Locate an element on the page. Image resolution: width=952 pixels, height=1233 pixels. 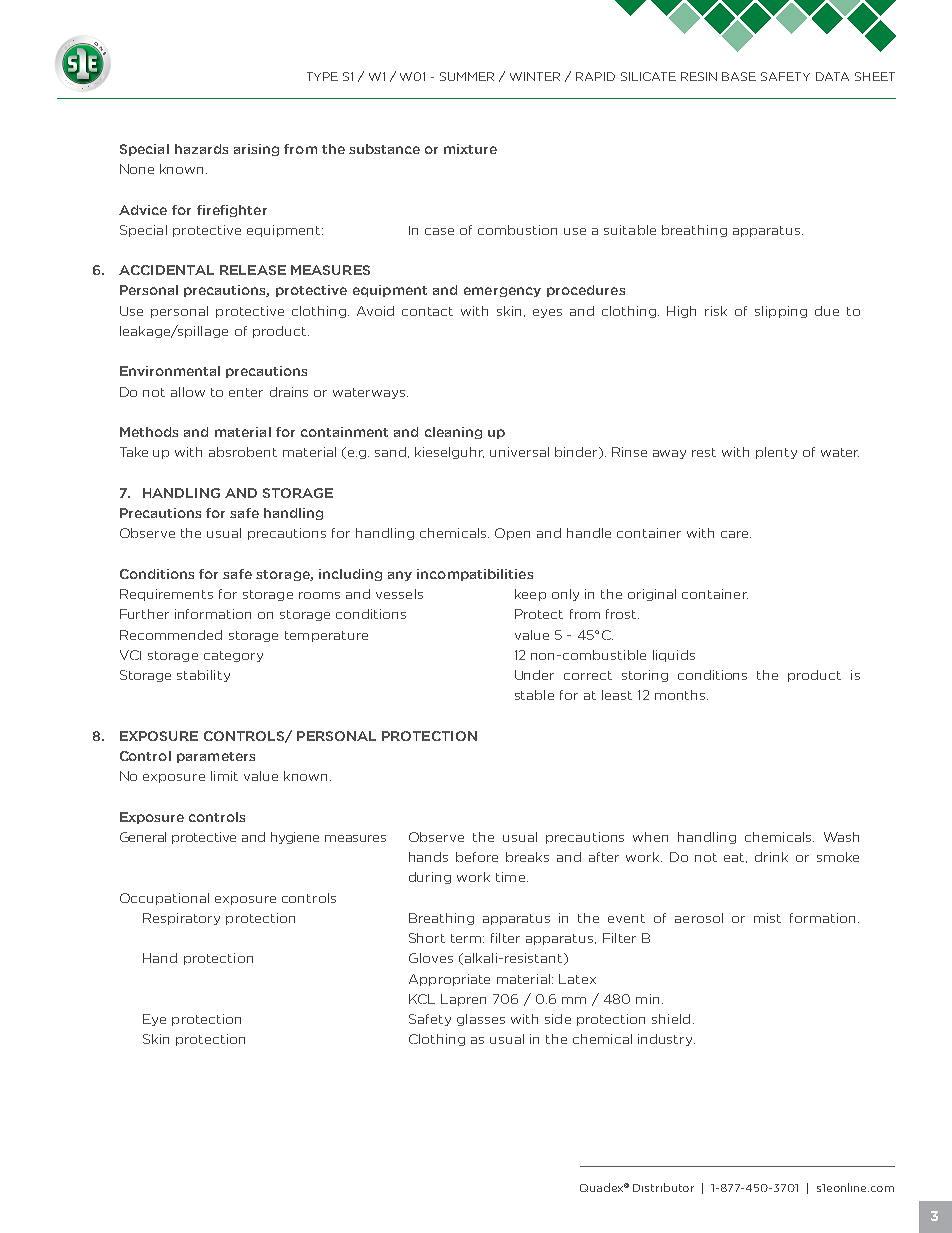
WINTER is located at coordinates (535, 76).
